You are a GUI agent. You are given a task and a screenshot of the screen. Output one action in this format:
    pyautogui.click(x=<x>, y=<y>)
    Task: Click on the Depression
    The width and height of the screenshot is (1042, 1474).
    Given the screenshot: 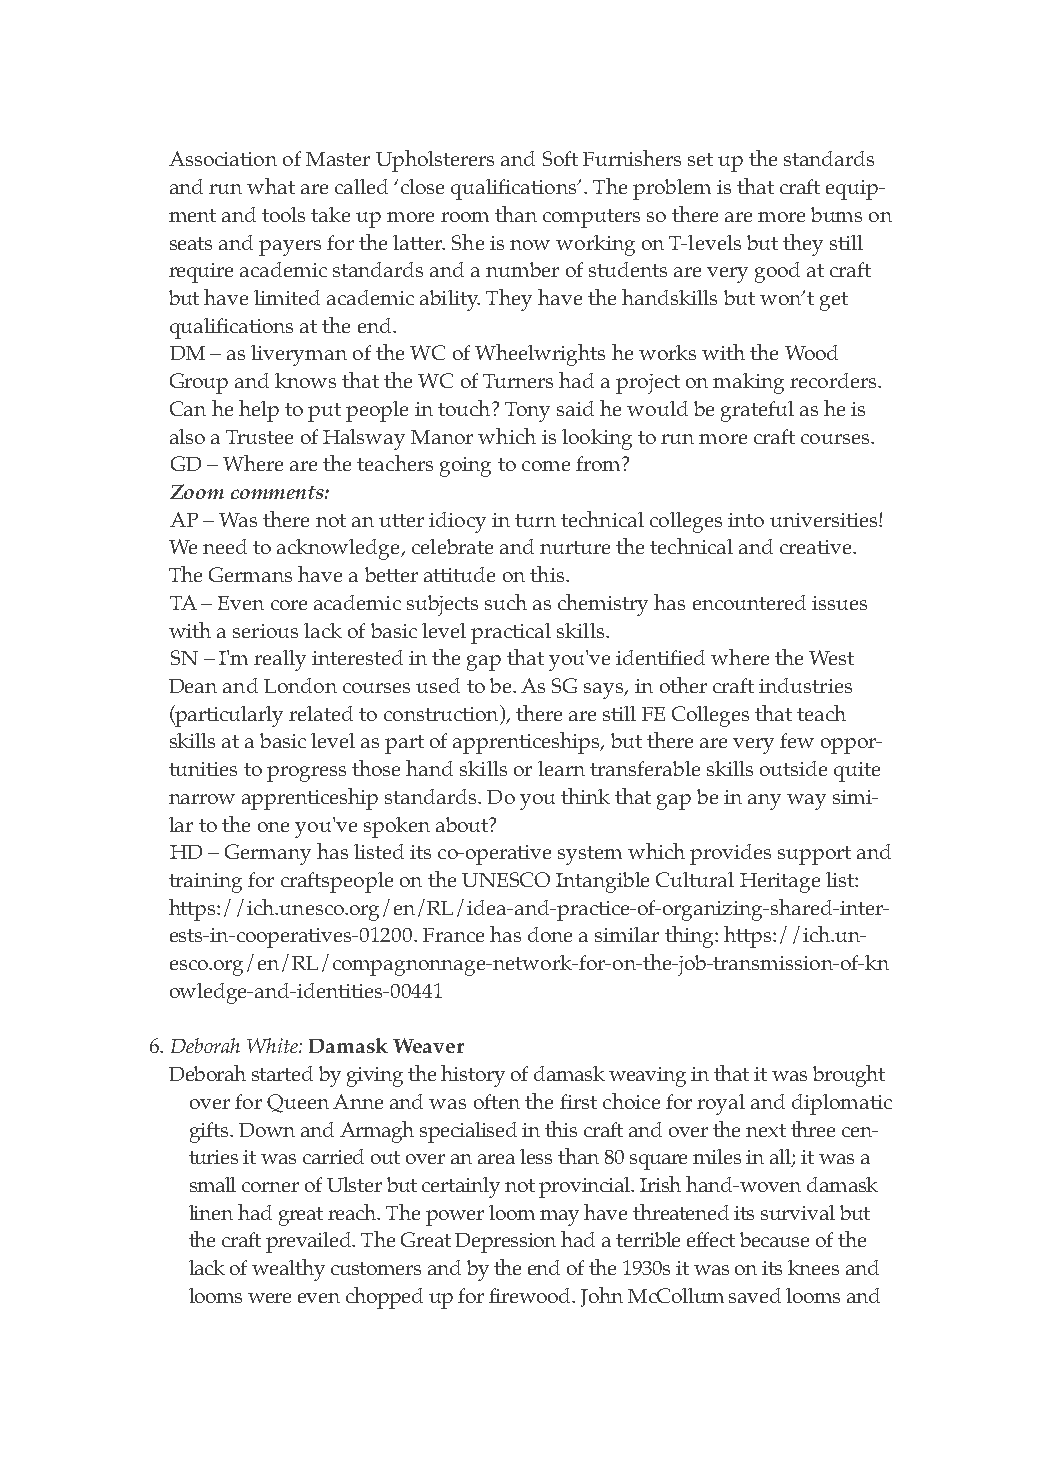 What is the action you would take?
    pyautogui.click(x=505, y=1243)
